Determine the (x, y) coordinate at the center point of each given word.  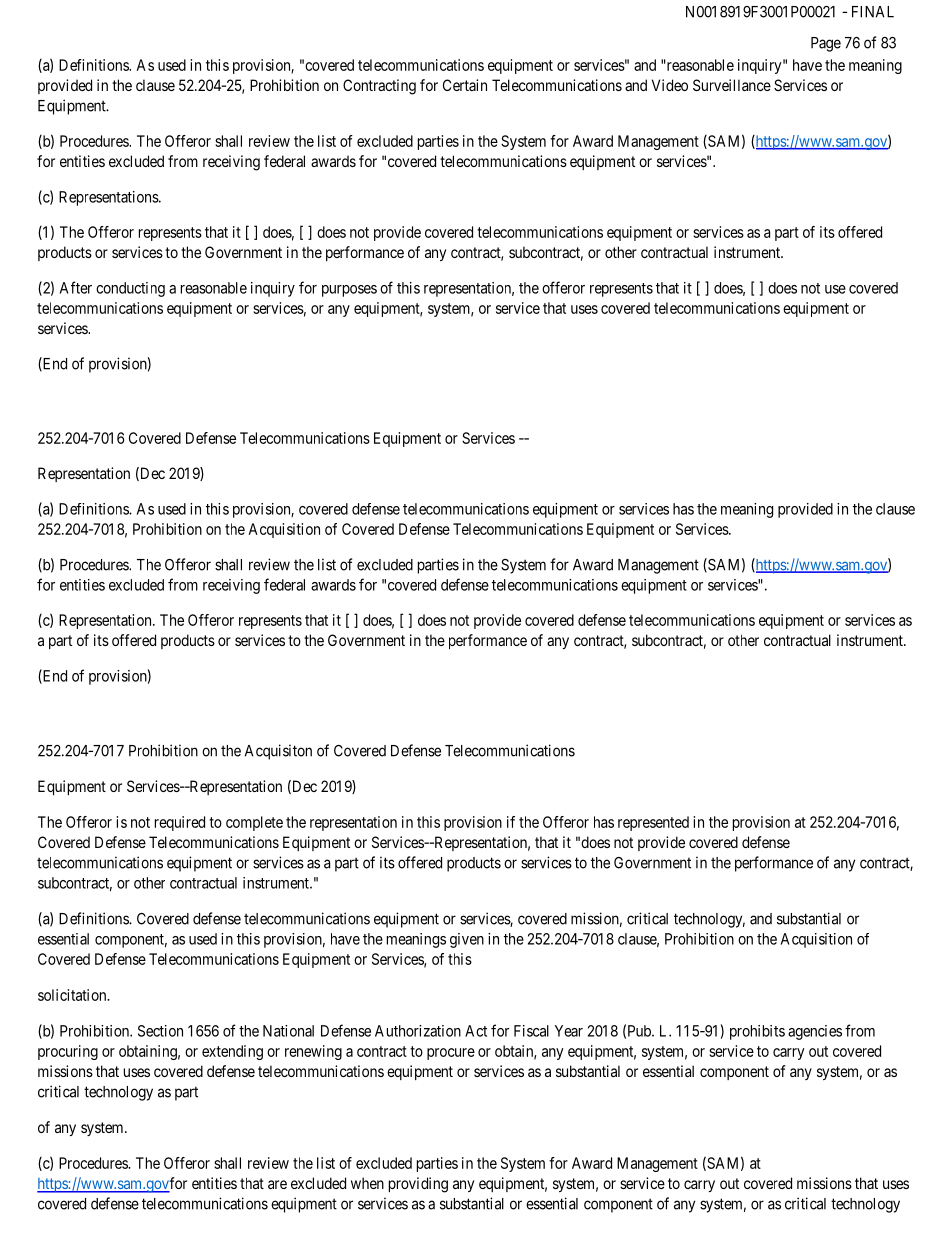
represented (653, 823)
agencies (815, 1032)
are (277, 1184)
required (180, 823)
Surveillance (732, 85)
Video (670, 85)
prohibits (757, 1032)
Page (826, 44)
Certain (465, 85)
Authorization (418, 1031)
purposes (349, 291)
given (467, 940)
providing (418, 1185)
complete (254, 823)
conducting (130, 289)
